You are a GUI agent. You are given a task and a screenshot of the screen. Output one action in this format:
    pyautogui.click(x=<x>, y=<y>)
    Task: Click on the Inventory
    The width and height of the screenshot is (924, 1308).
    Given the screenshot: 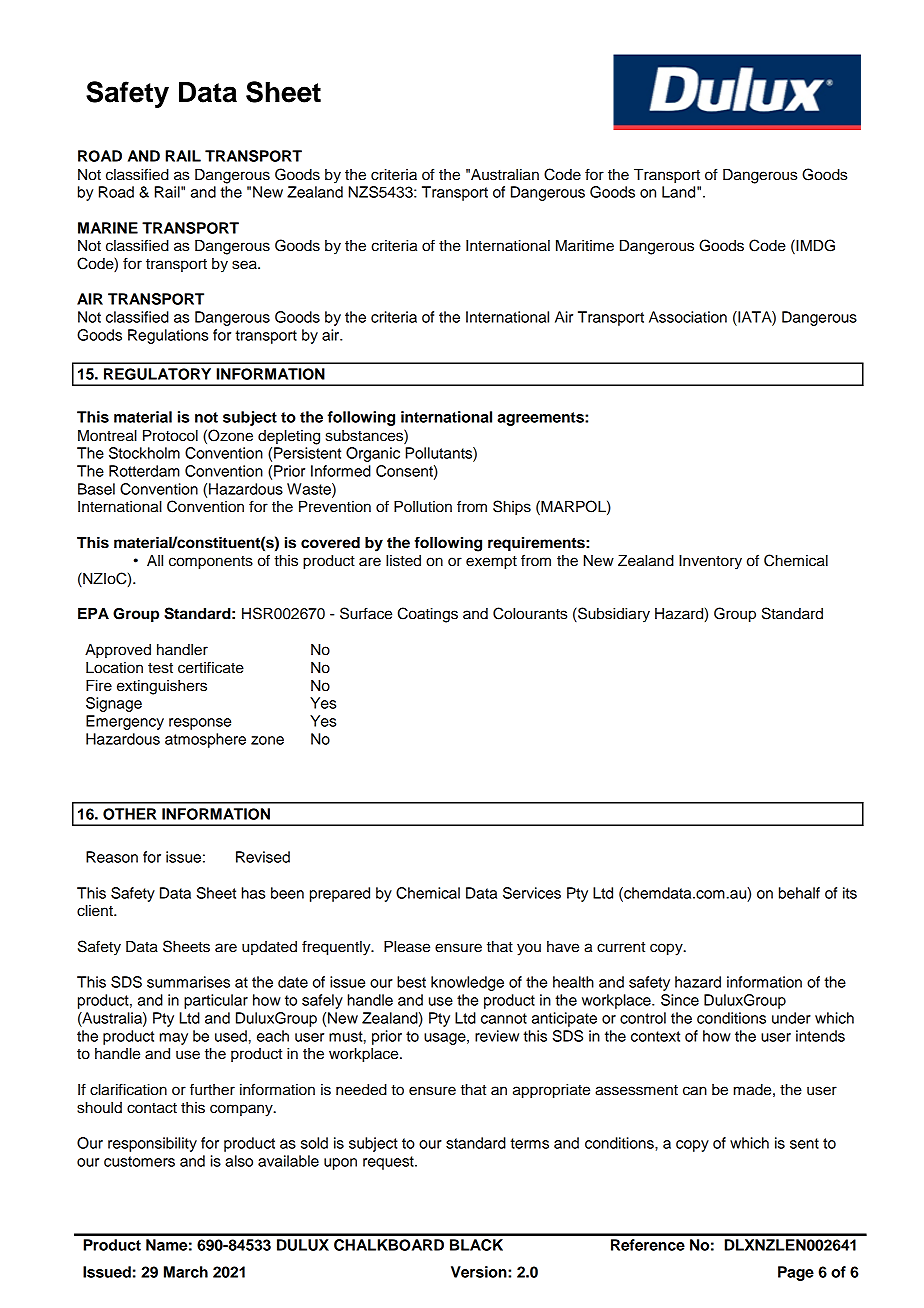 What is the action you would take?
    pyautogui.click(x=710, y=562)
